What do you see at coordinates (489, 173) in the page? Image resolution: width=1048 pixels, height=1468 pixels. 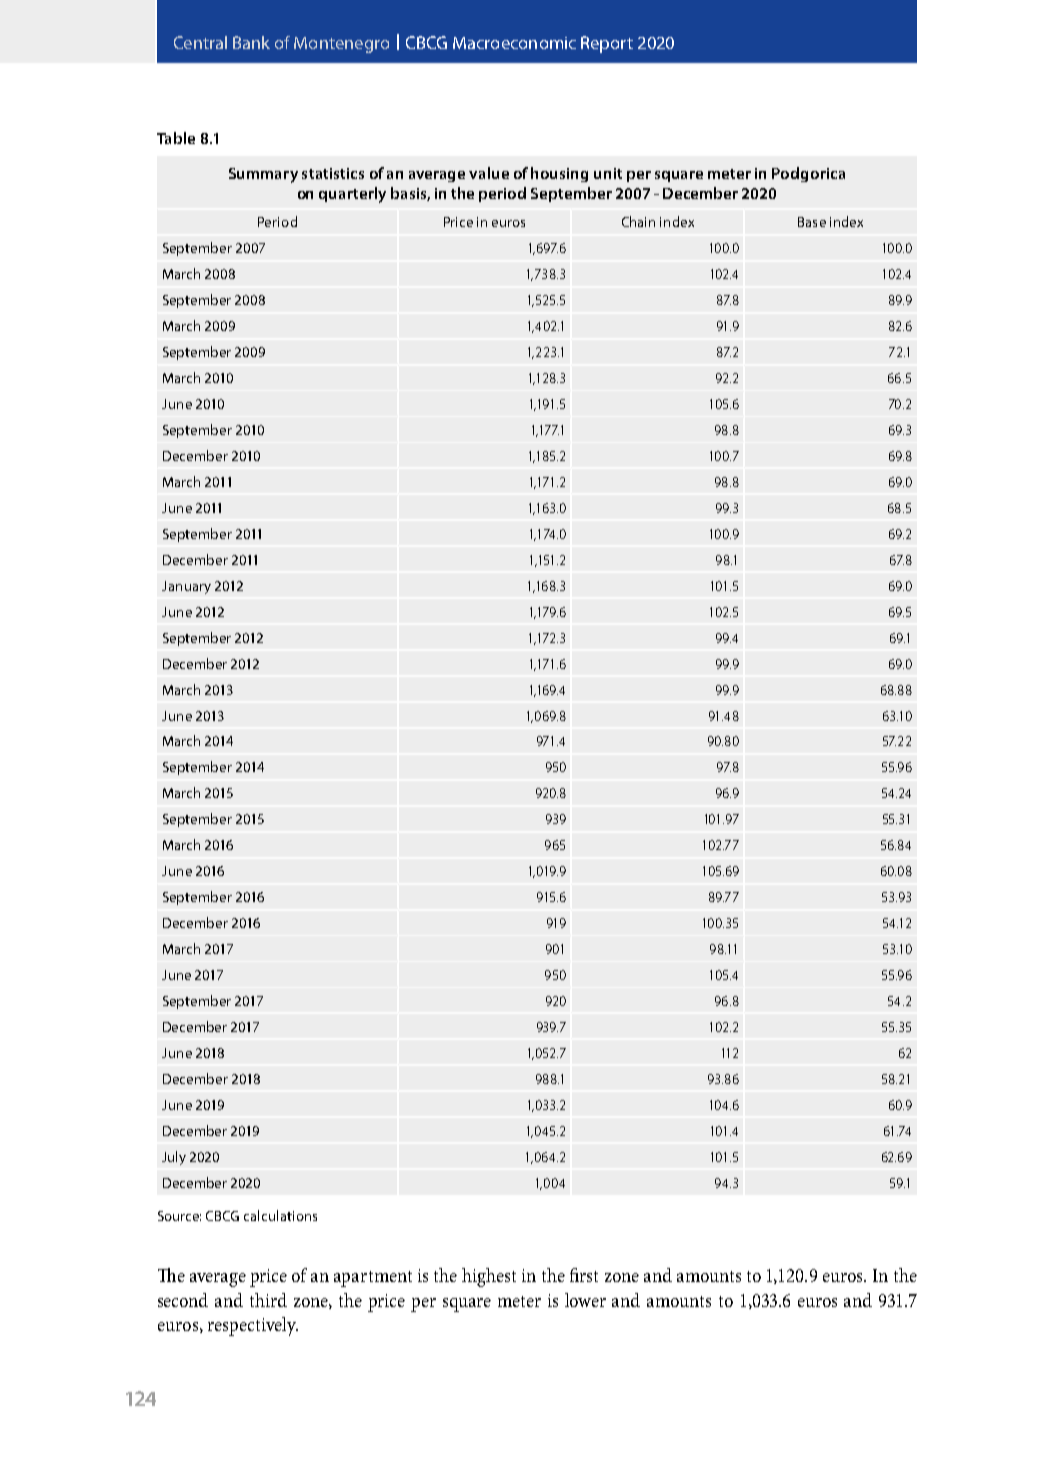 I see `value` at bounding box center [489, 173].
